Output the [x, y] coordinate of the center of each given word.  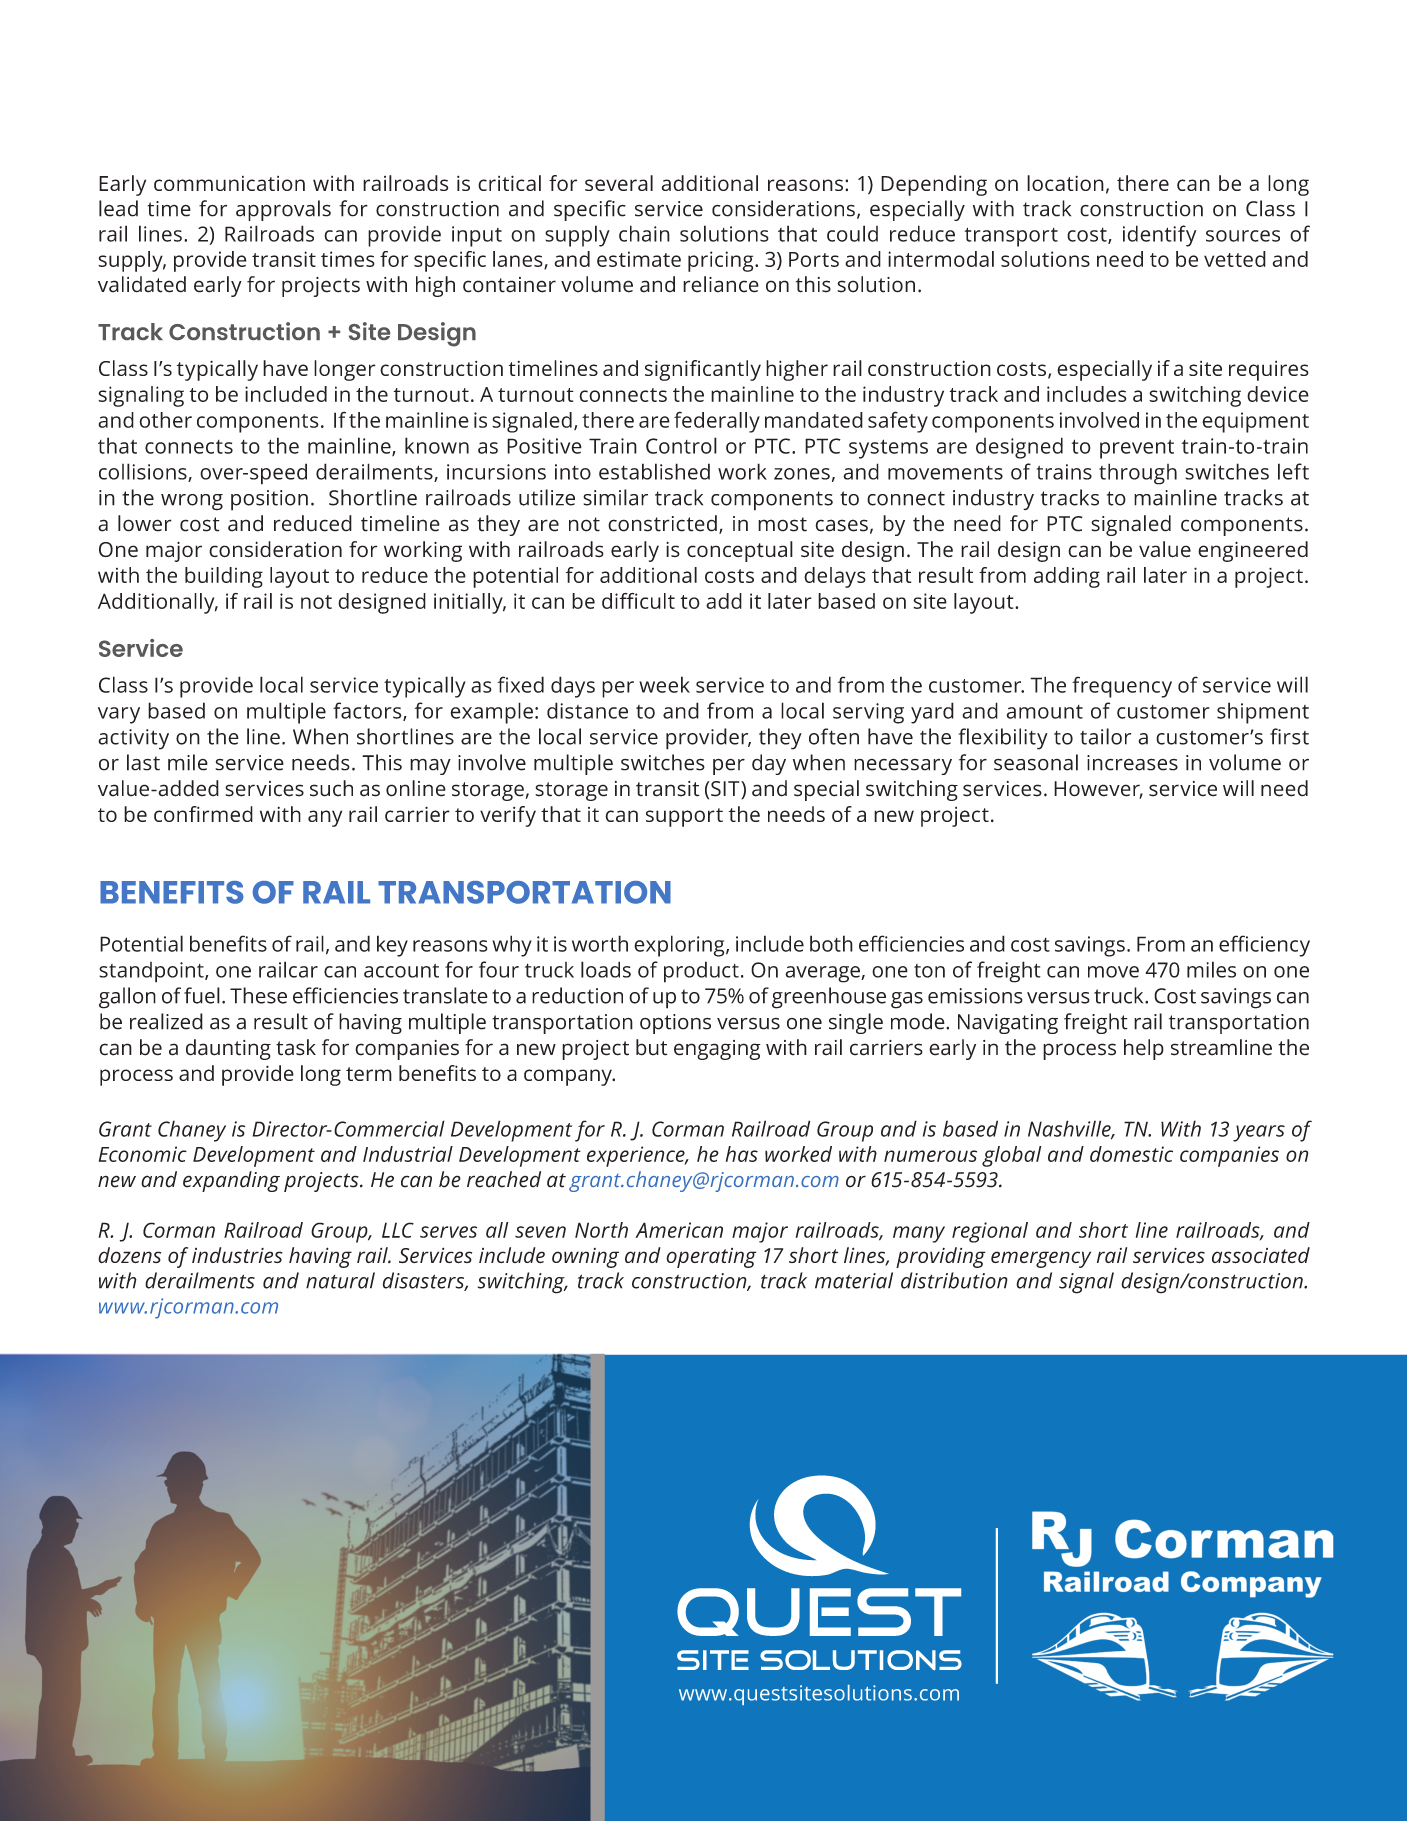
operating [711, 1258]
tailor [1105, 736]
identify [1160, 236]
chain [644, 233]
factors [368, 711]
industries [237, 1255]
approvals [283, 210]
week [664, 684]
